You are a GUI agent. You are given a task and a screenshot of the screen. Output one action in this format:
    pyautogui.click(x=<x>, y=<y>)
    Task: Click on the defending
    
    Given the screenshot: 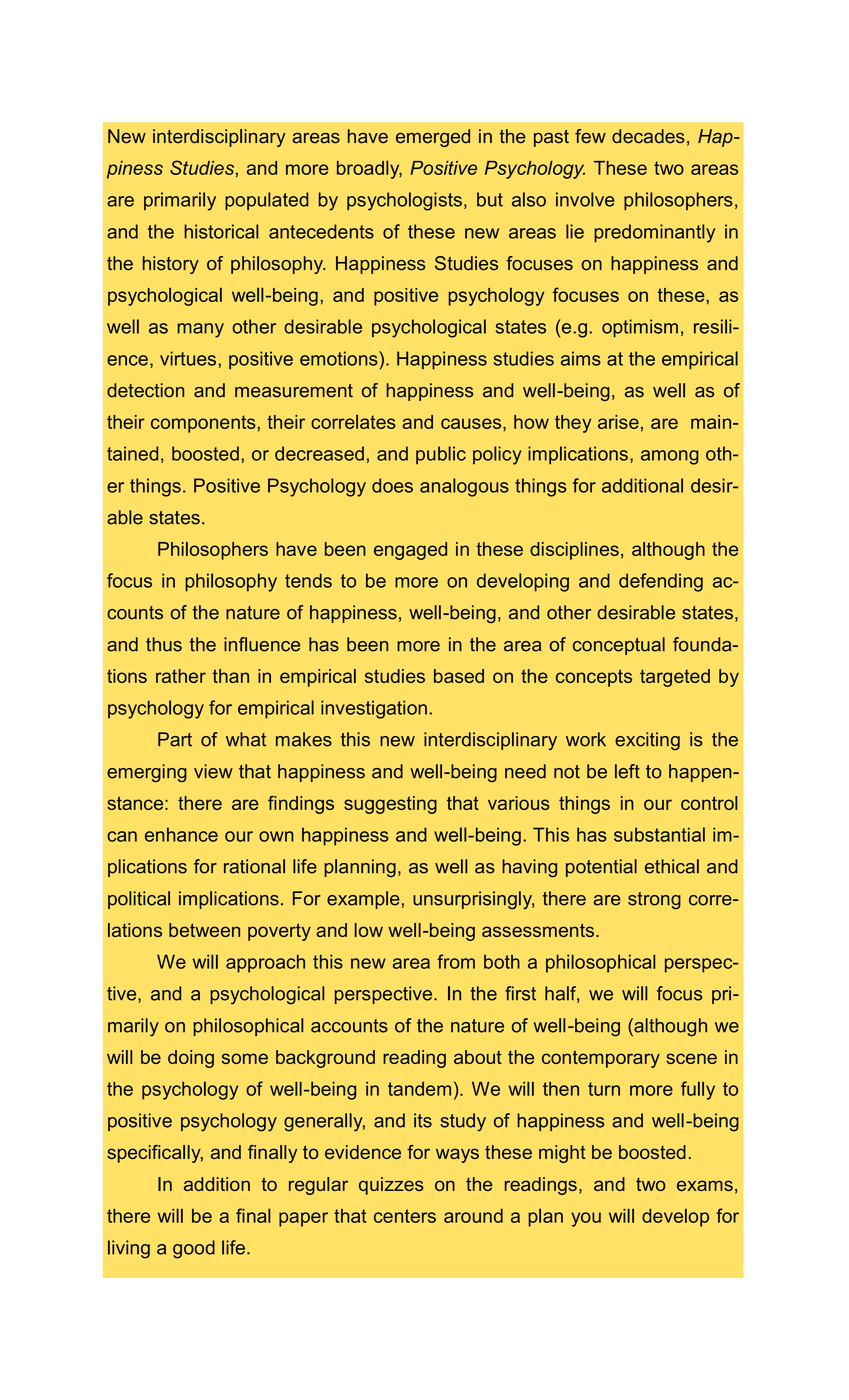 What is the action you would take?
    pyautogui.click(x=661, y=582)
